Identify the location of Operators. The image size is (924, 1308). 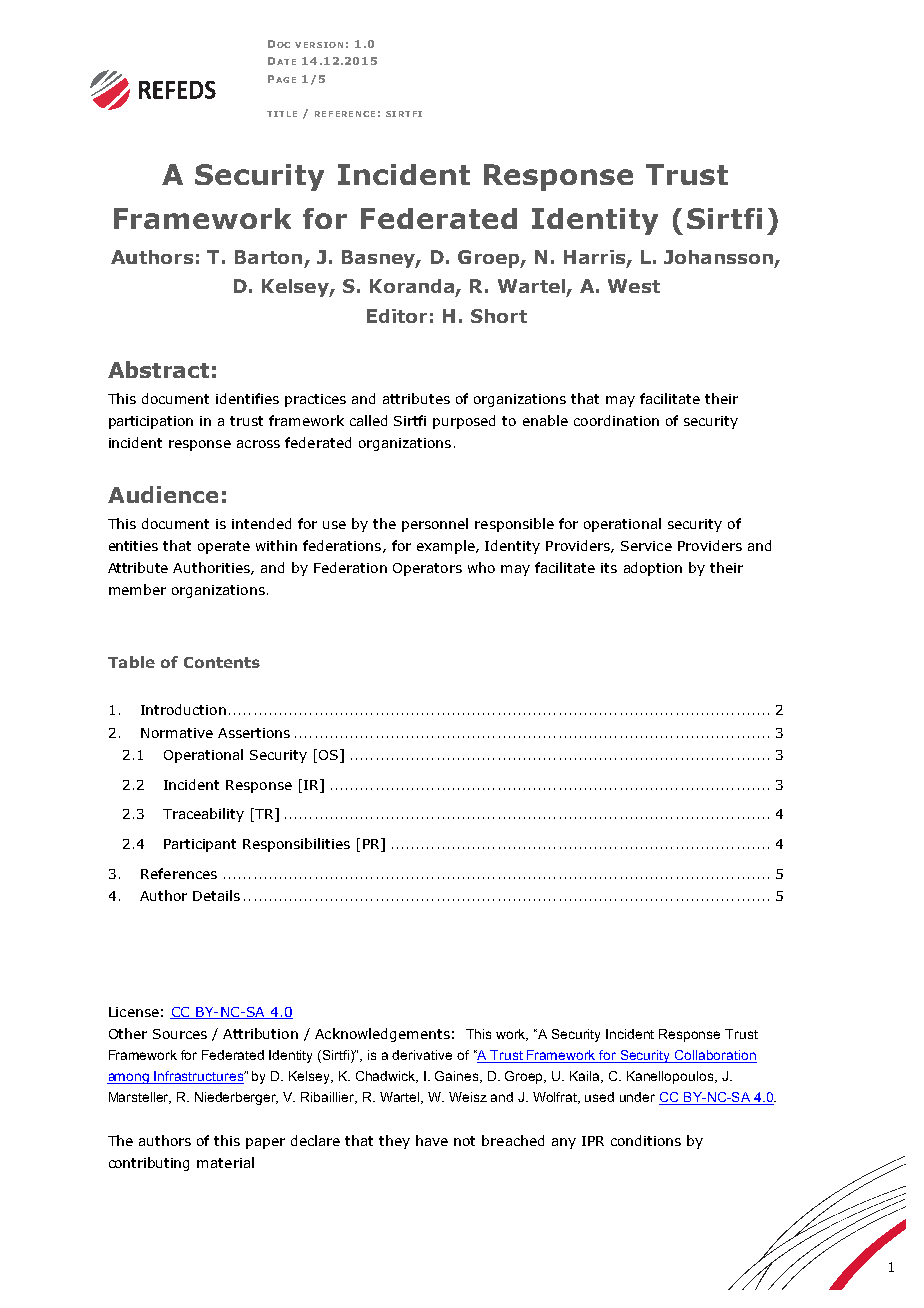
(427, 569).
